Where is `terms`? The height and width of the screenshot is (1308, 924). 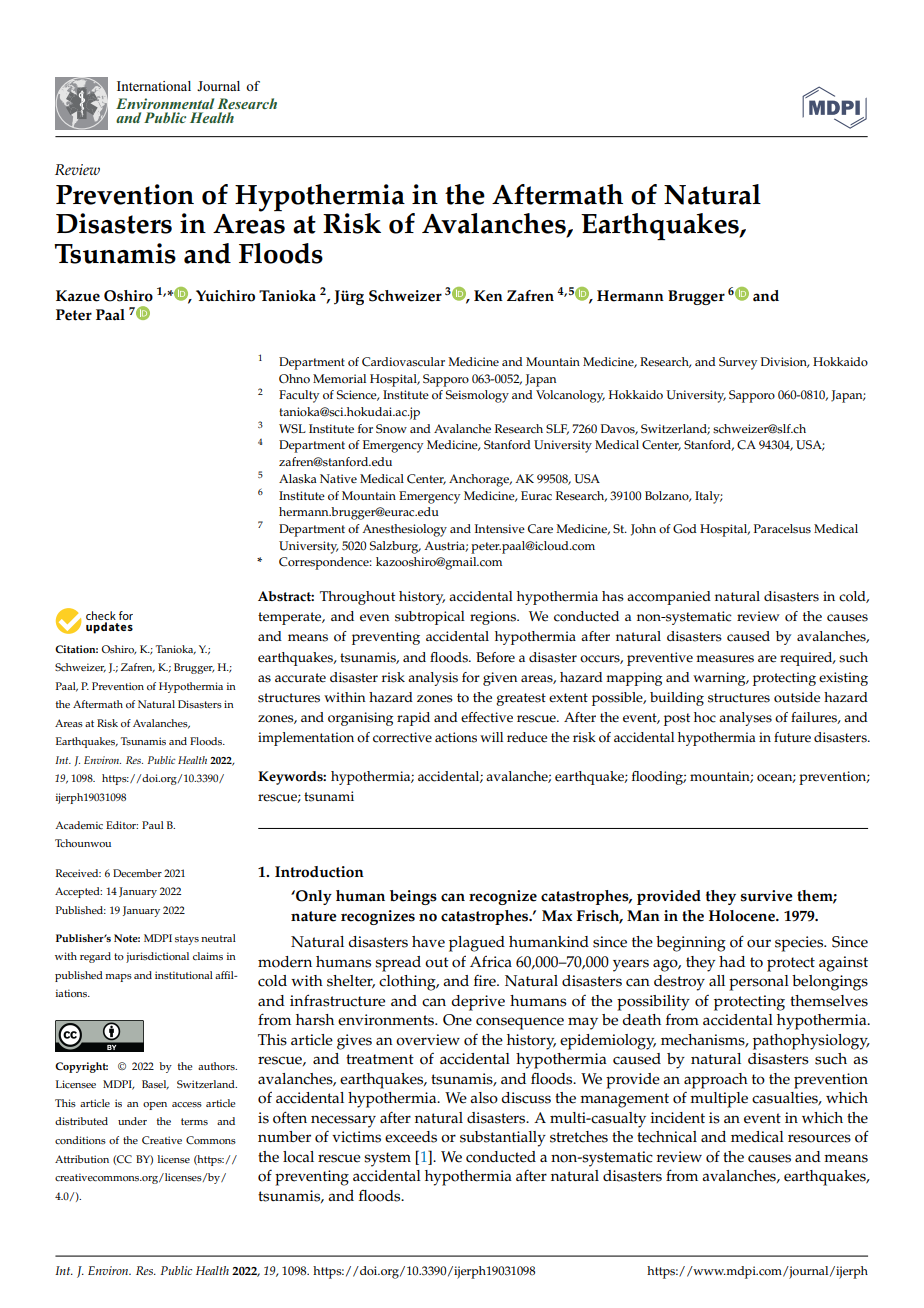
terms is located at coordinates (194, 1121).
